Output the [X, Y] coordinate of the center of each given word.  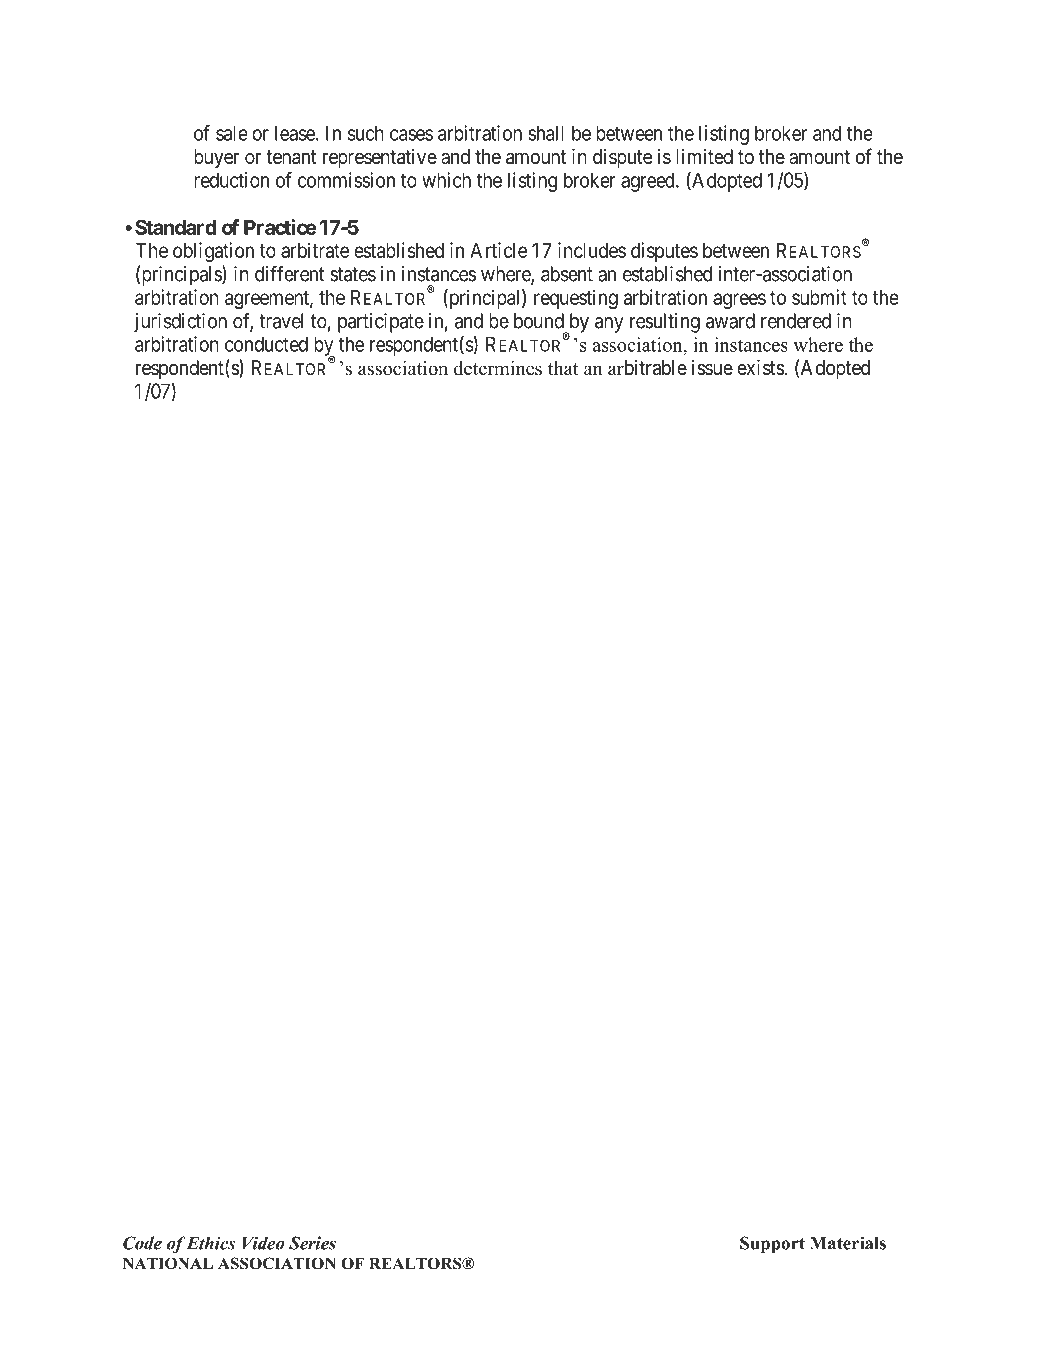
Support [772, 1245]
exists [761, 367]
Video [264, 1243]
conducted [266, 344]
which [446, 180]
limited [704, 156]
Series [312, 1243]
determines [498, 368]
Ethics [210, 1243]
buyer [216, 158]
